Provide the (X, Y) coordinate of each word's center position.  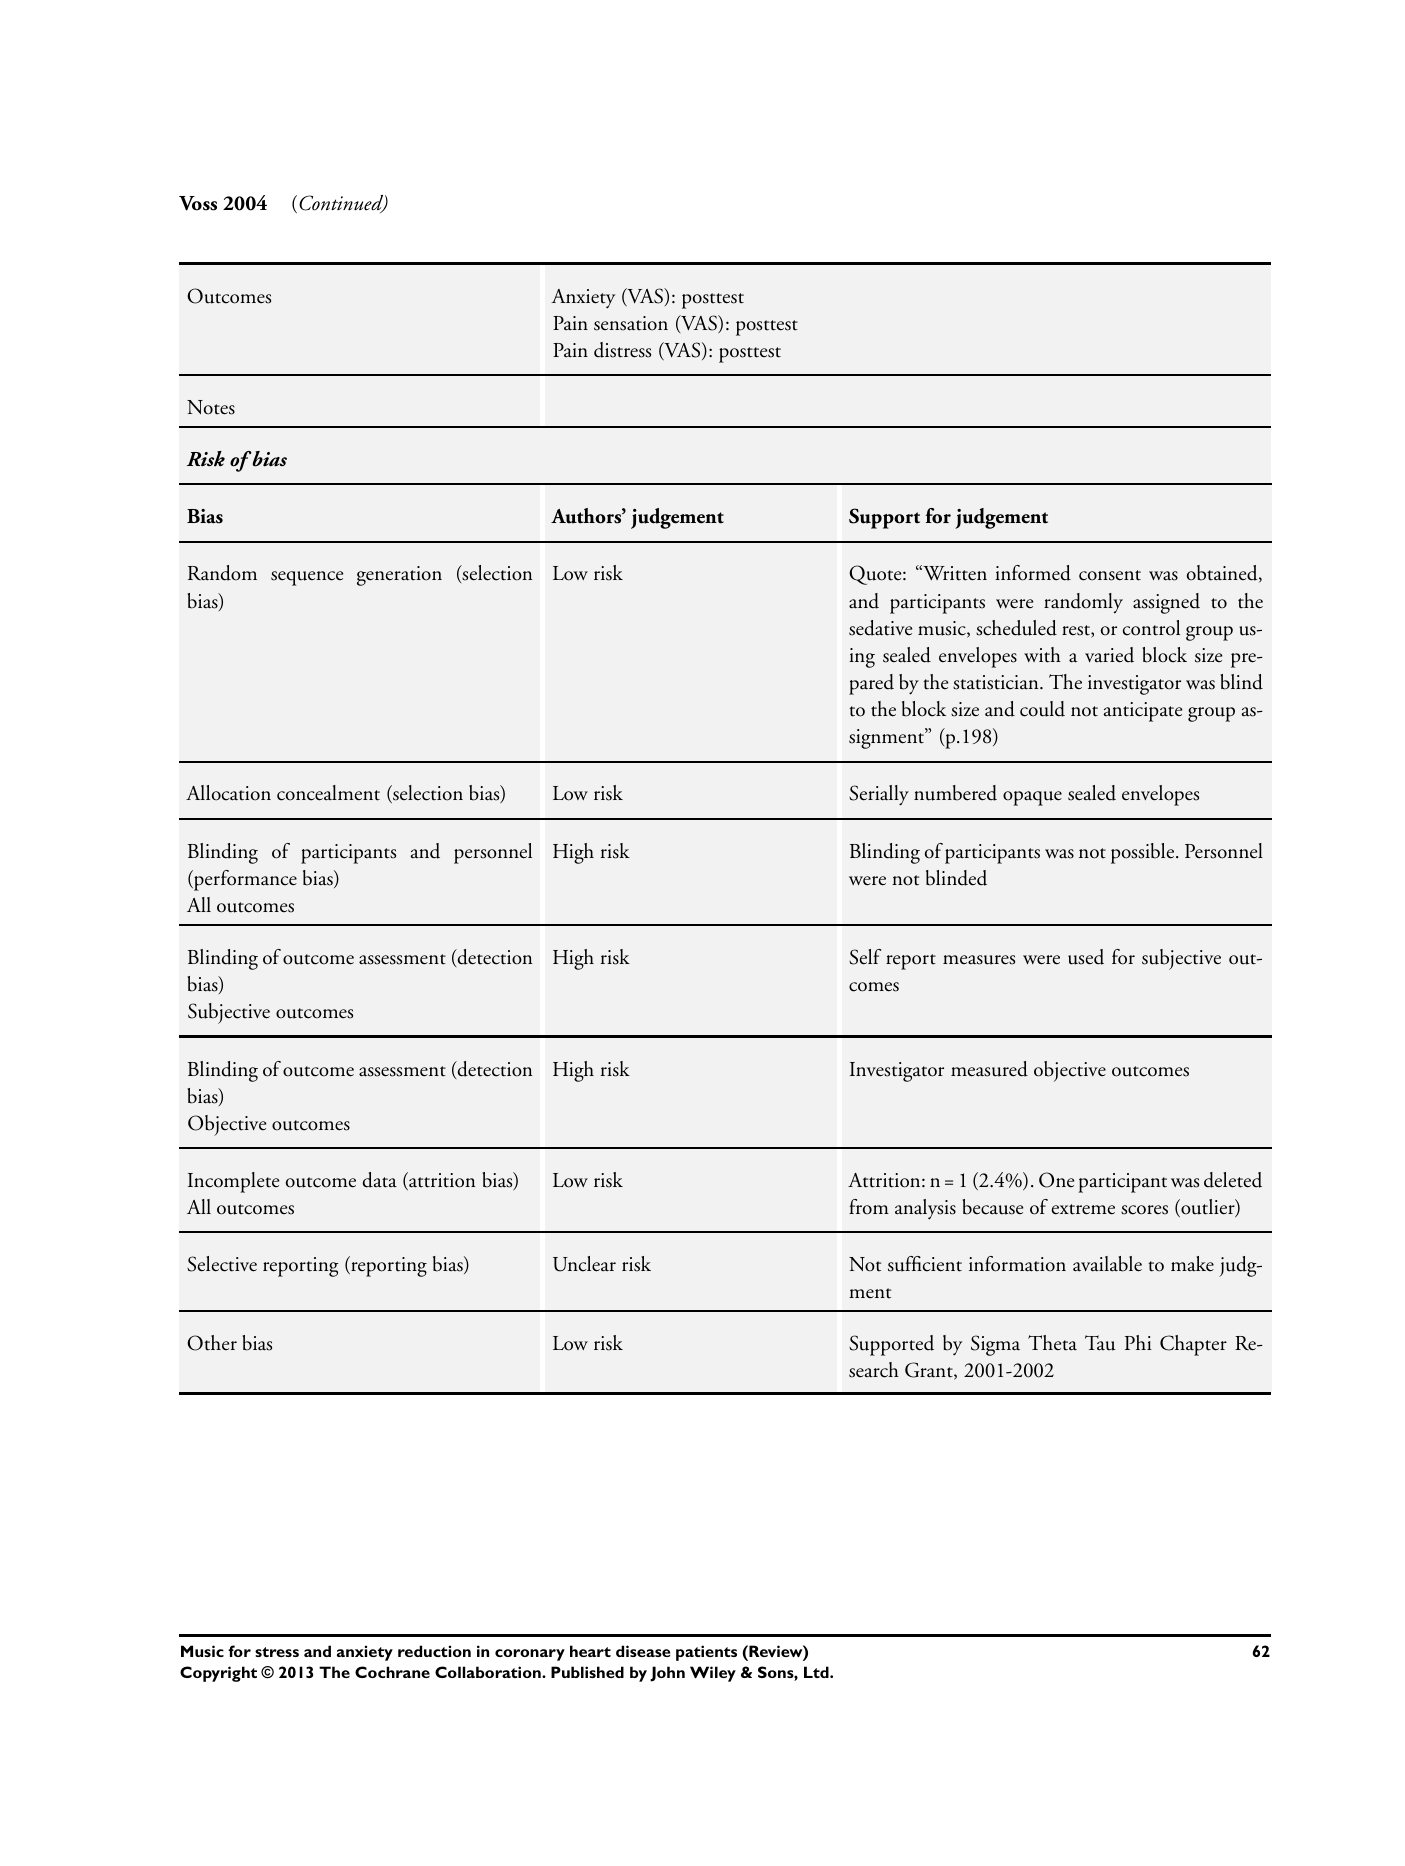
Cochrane (392, 1672)
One (1056, 1180)
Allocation (228, 793)
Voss (198, 203)
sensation (631, 323)
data (380, 1180)
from (869, 1207)
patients (706, 1653)
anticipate (1143, 712)
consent (1110, 575)
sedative (880, 628)
